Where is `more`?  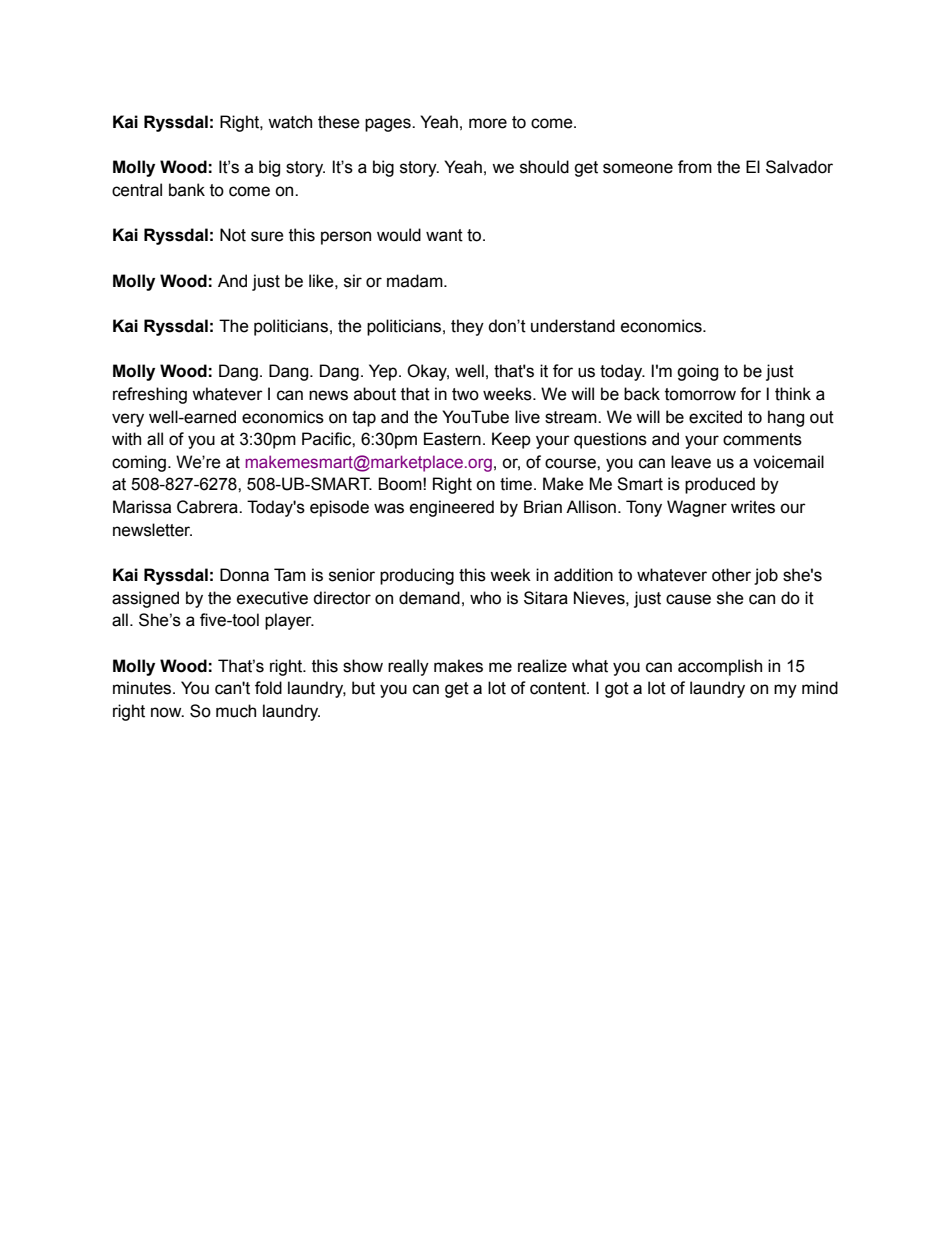
more is located at coordinates (488, 123).
